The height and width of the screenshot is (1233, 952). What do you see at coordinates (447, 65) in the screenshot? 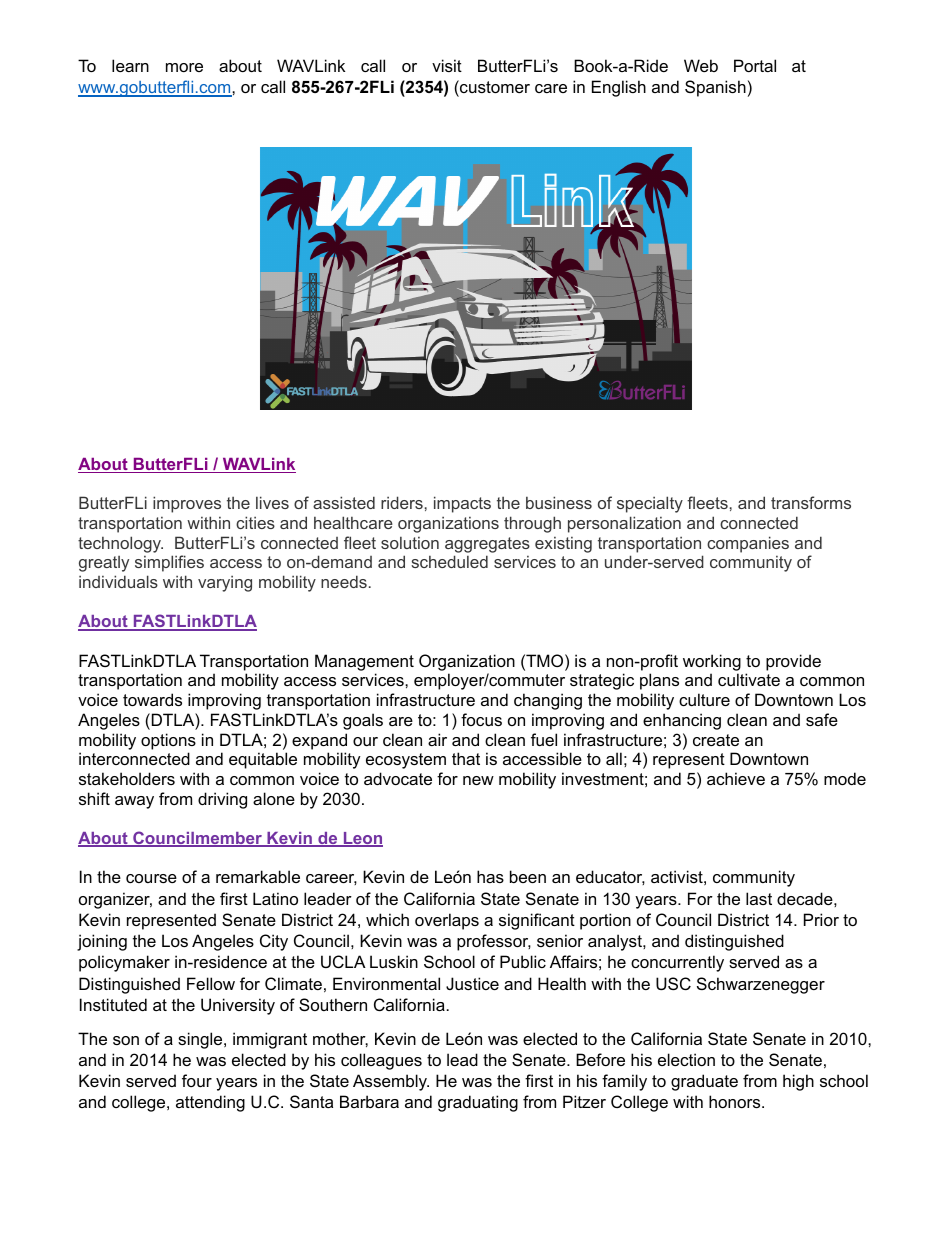
I see `visit` at bounding box center [447, 65].
